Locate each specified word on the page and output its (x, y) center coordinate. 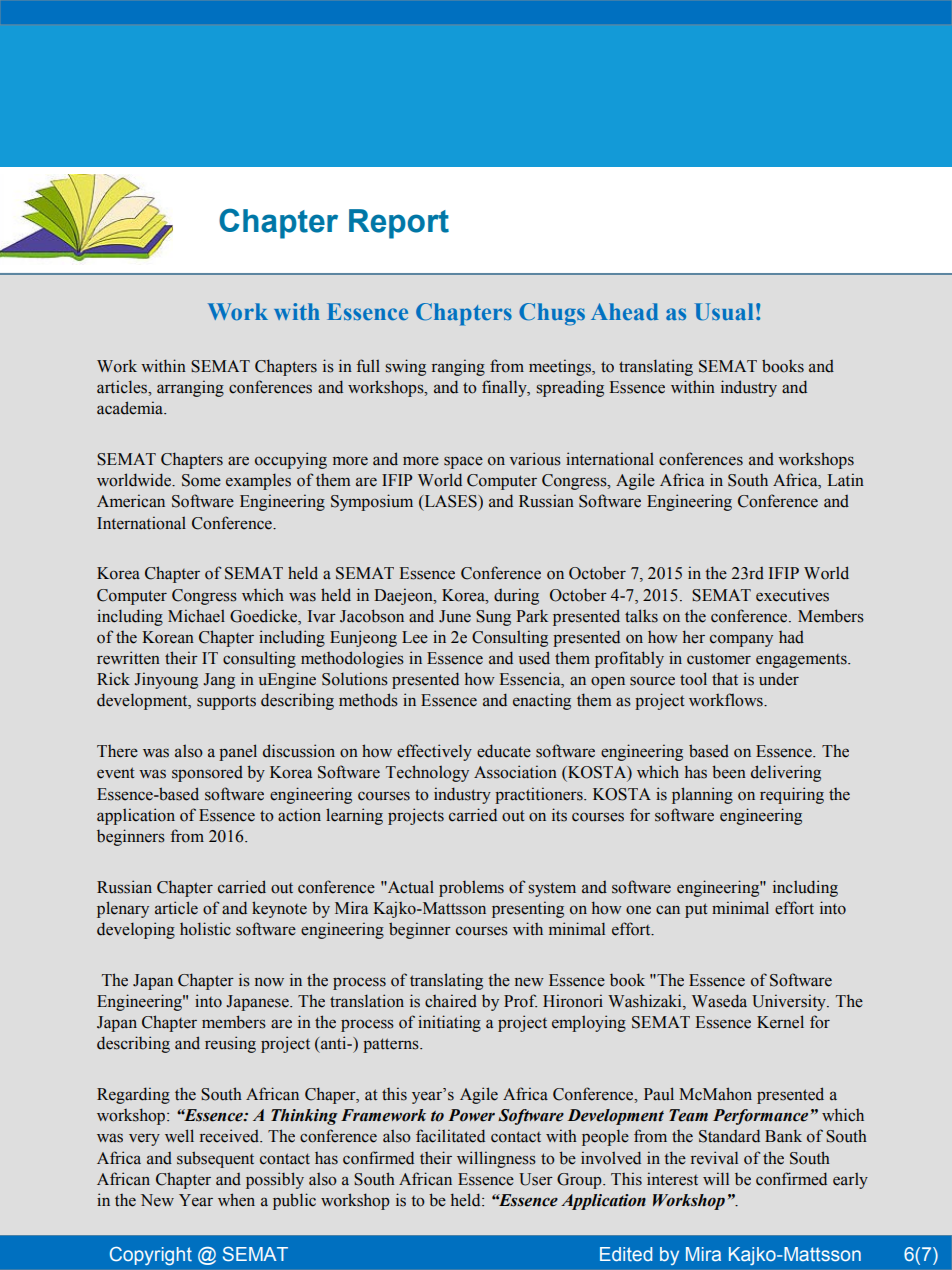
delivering (786, 773)
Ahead (624, 311)
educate (504, 751)
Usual (724, 312)
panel (238, 752)
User (536, 1179)
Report (399, 224)
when (236, 1200)
